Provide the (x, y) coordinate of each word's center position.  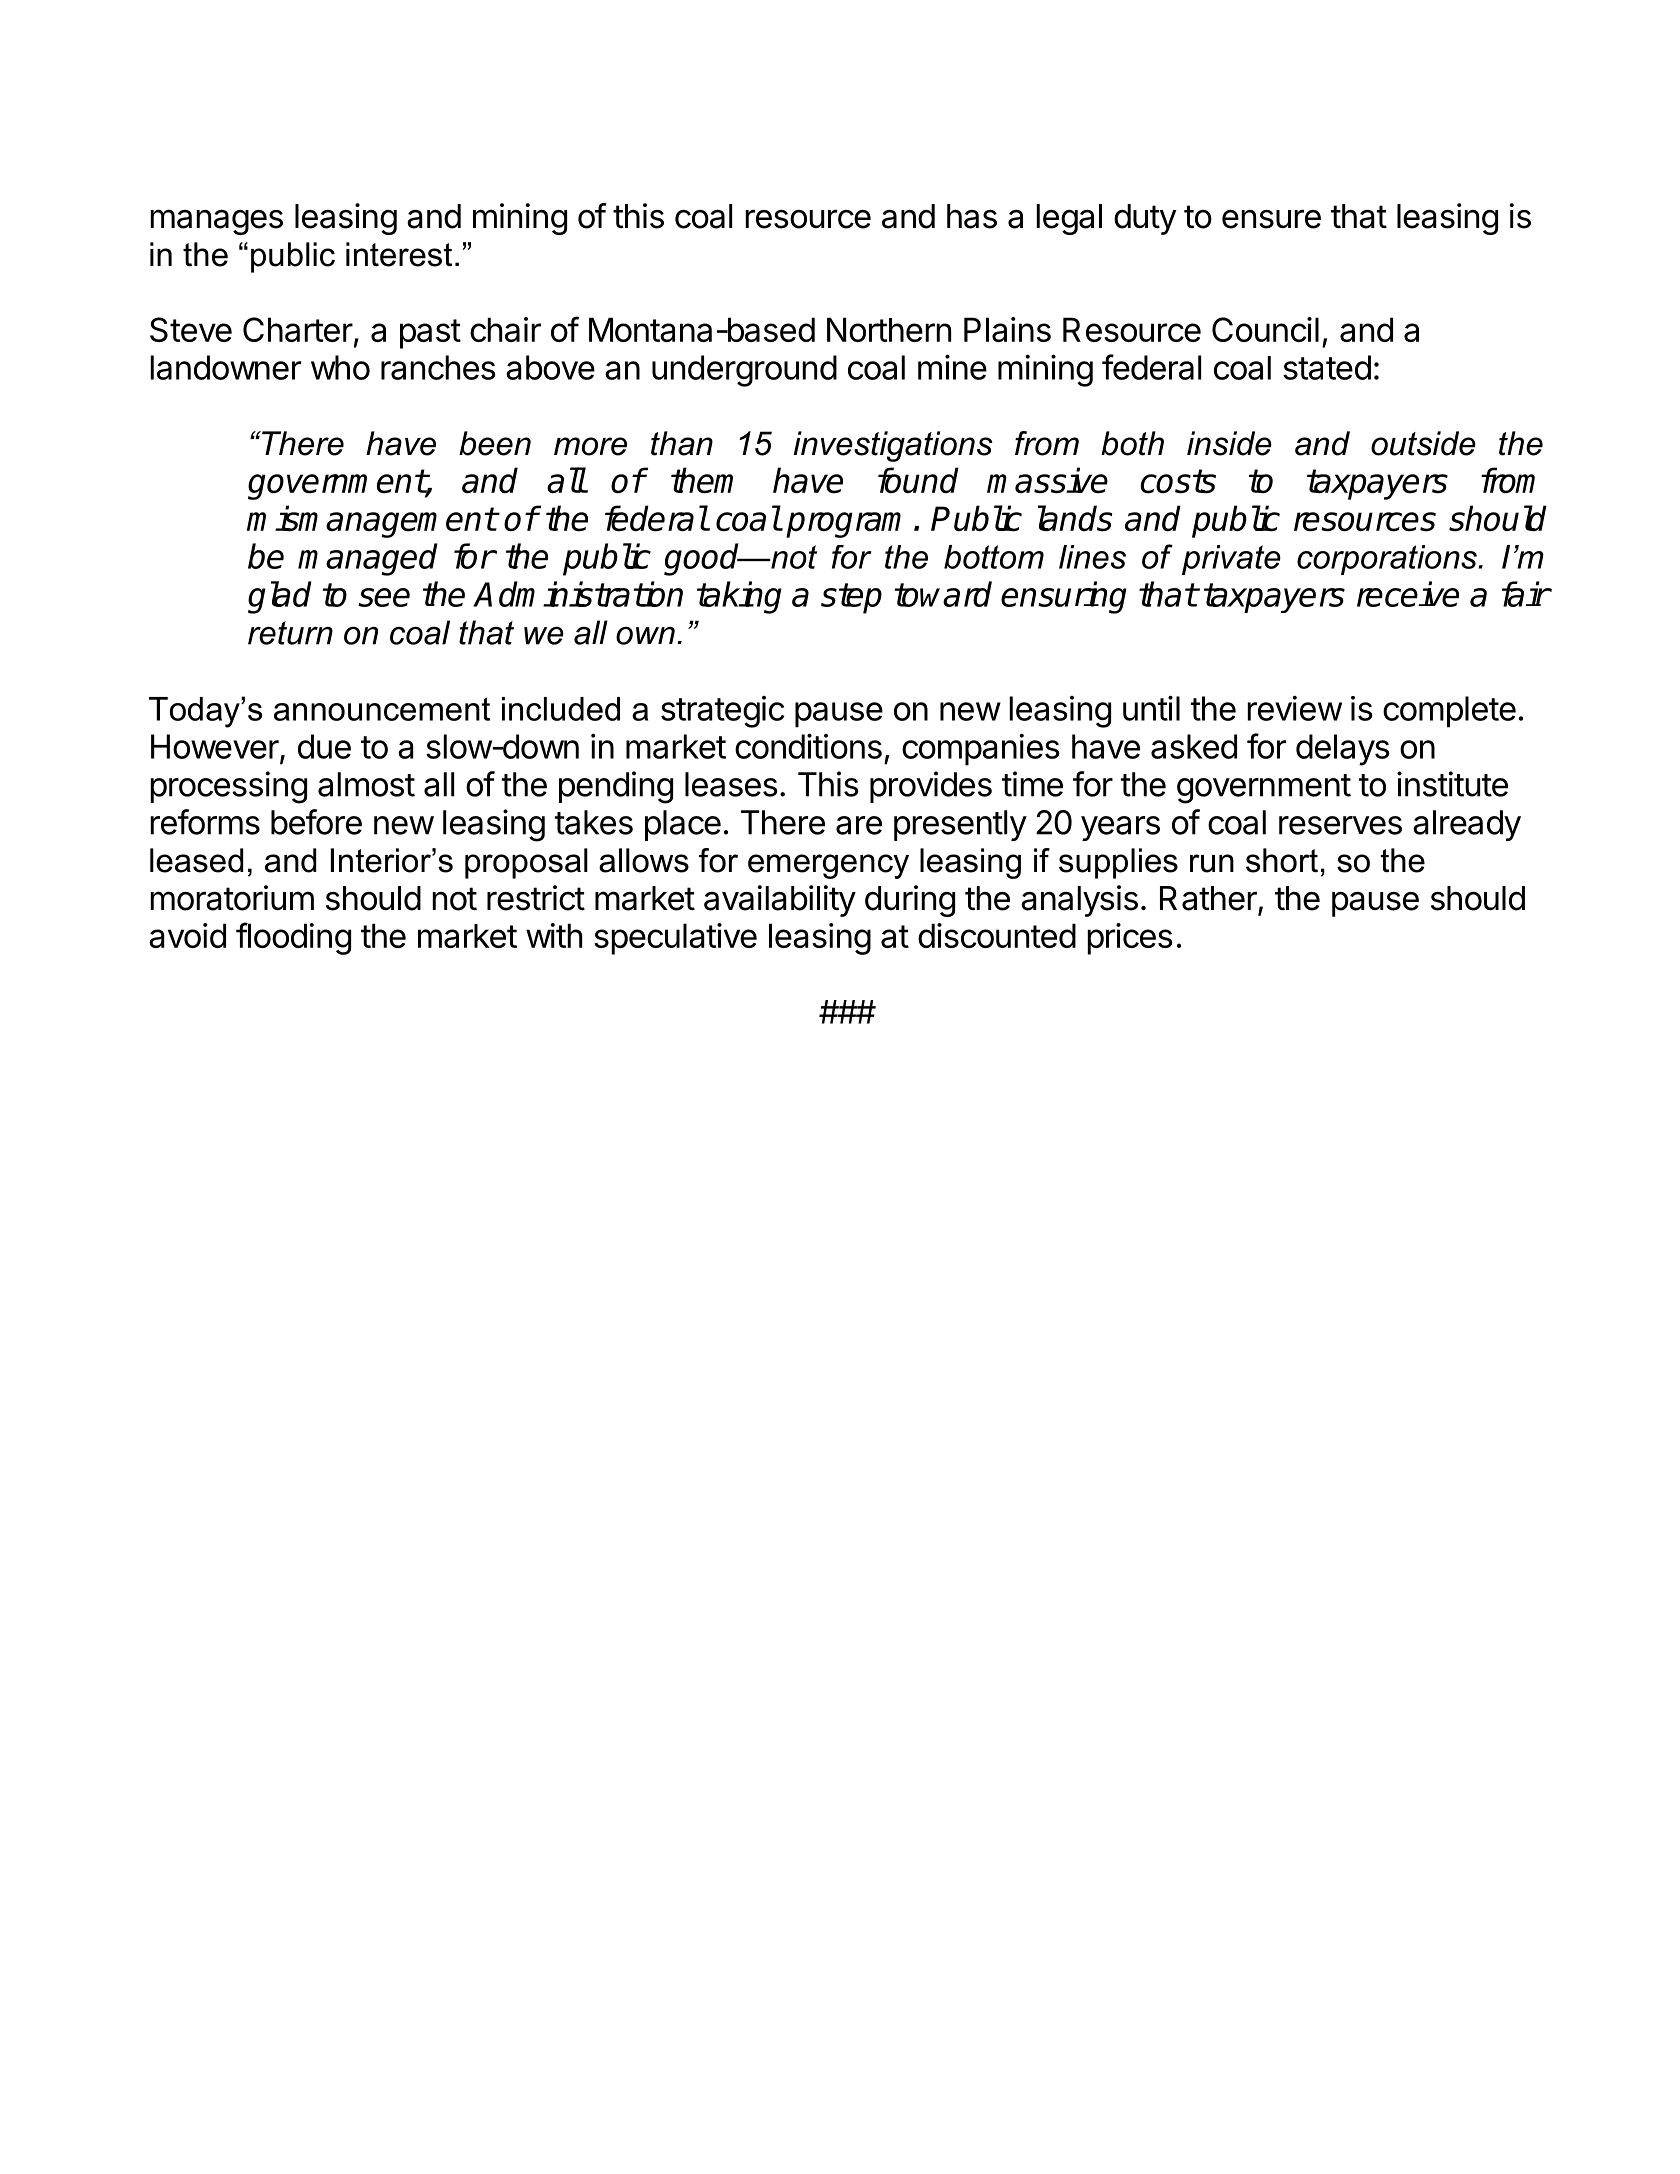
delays (1343, 750)
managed (368, 559)
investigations (893, 446)
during (910, 901)
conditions (808, 746)
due (324, 746)
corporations (1387, 560)
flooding (293, 938)
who (340, 367)
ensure (1271, 219)
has (972, 216)
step (851, 598)
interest (399, 254)
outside (1423, 443)
